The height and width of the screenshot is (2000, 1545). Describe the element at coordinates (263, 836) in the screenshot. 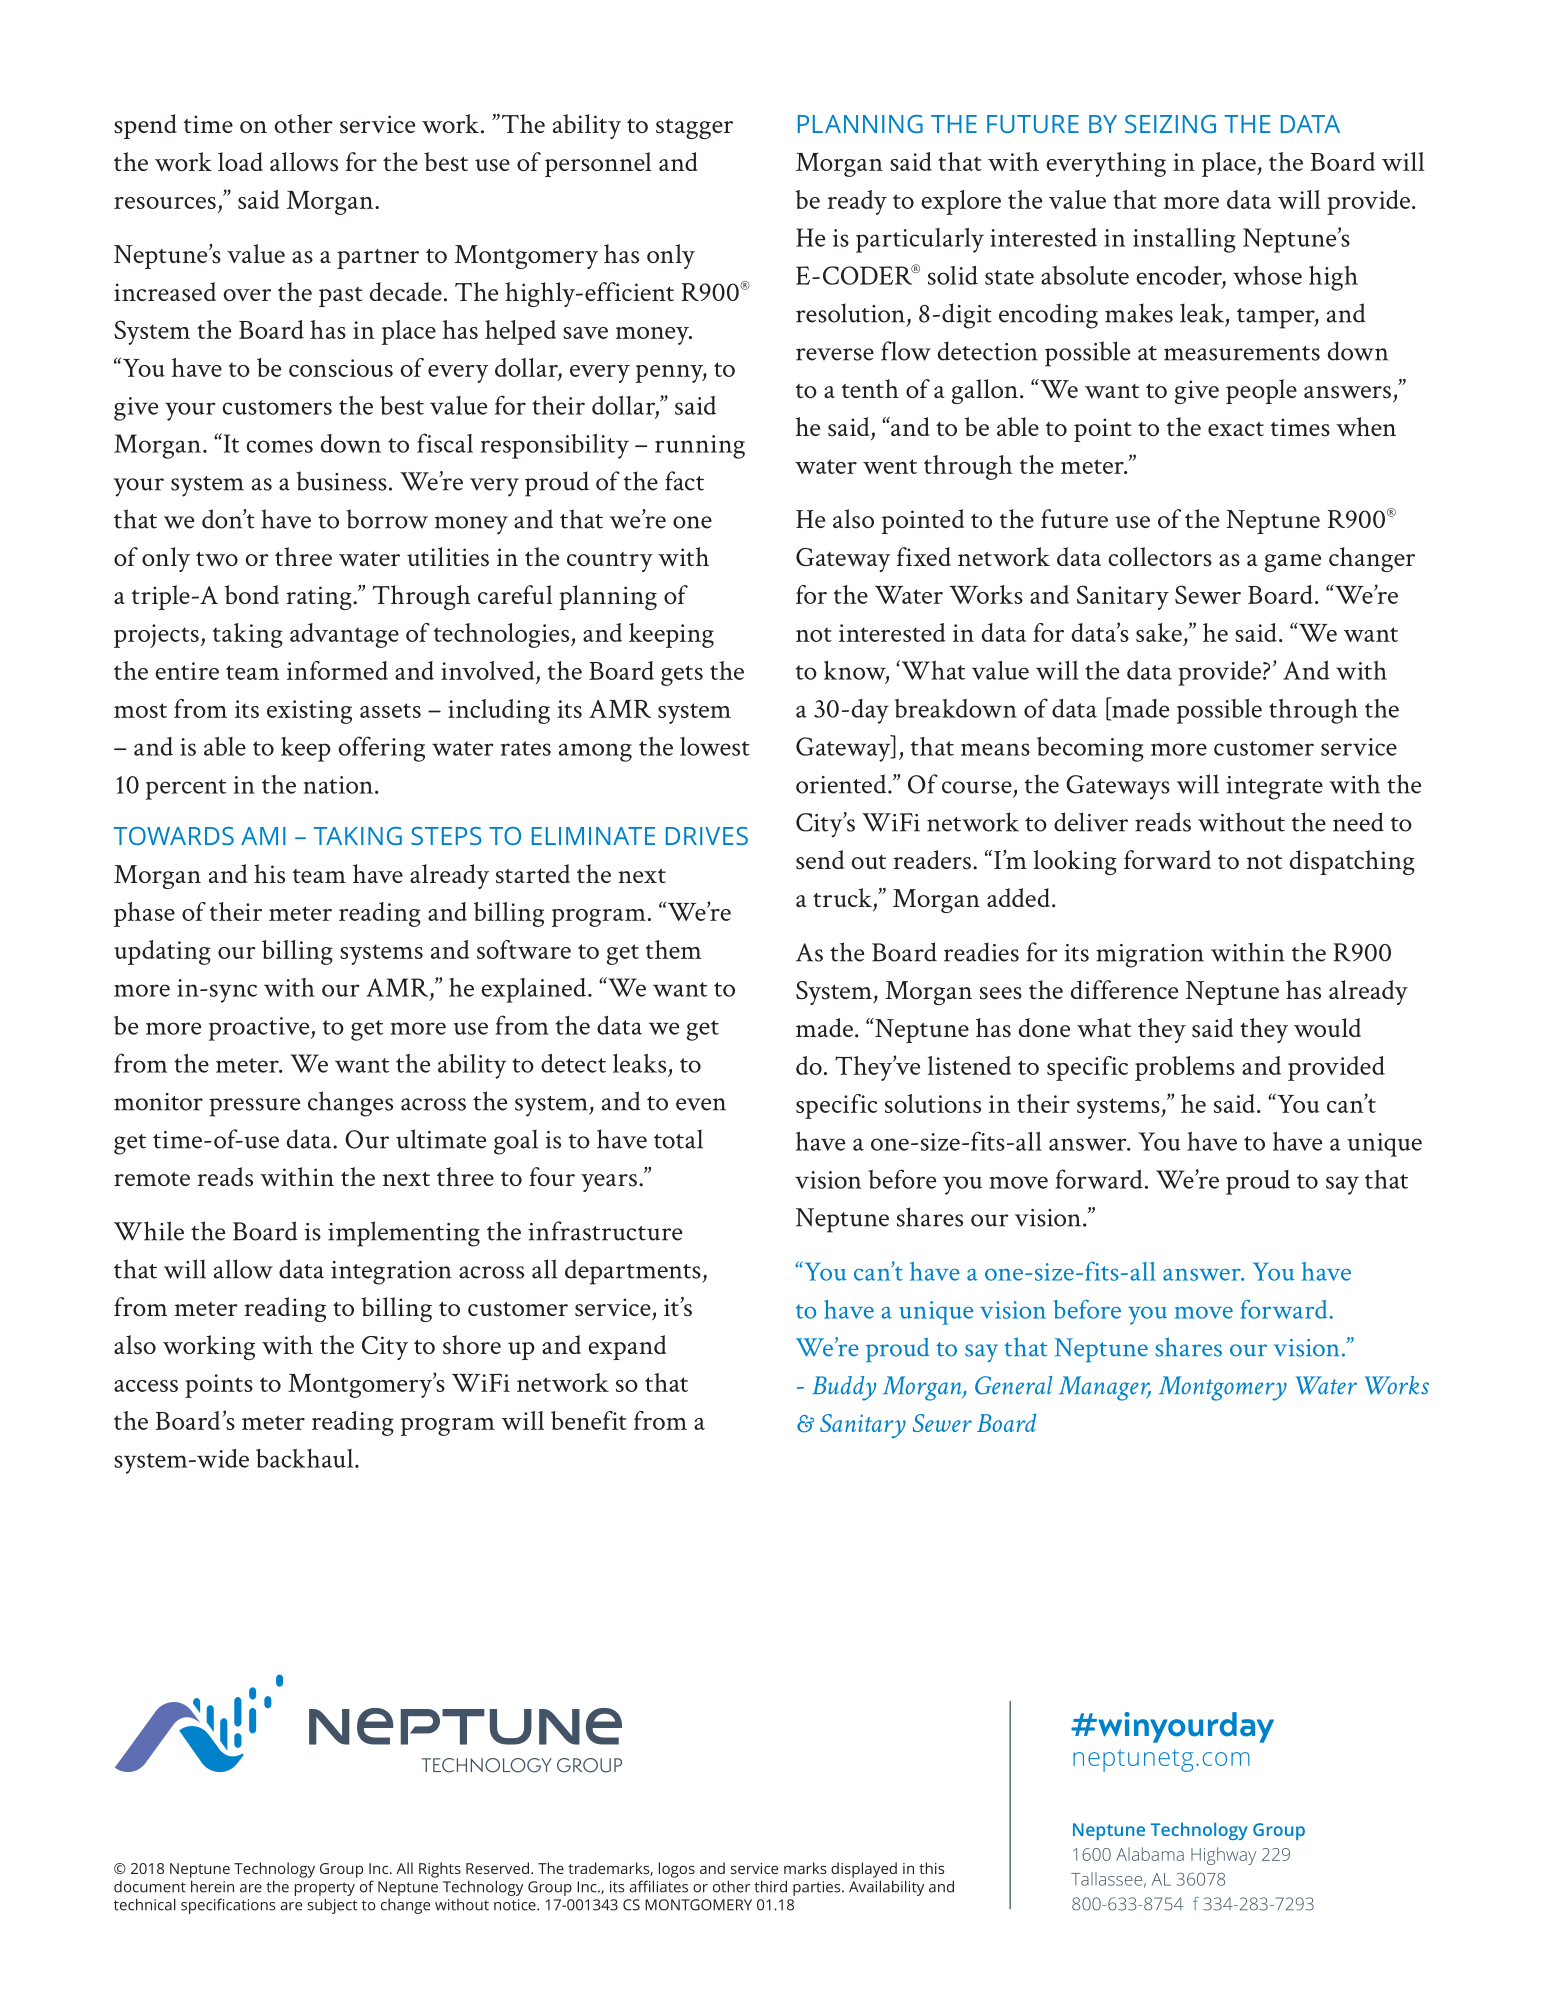

I see `AMI` at that location.
